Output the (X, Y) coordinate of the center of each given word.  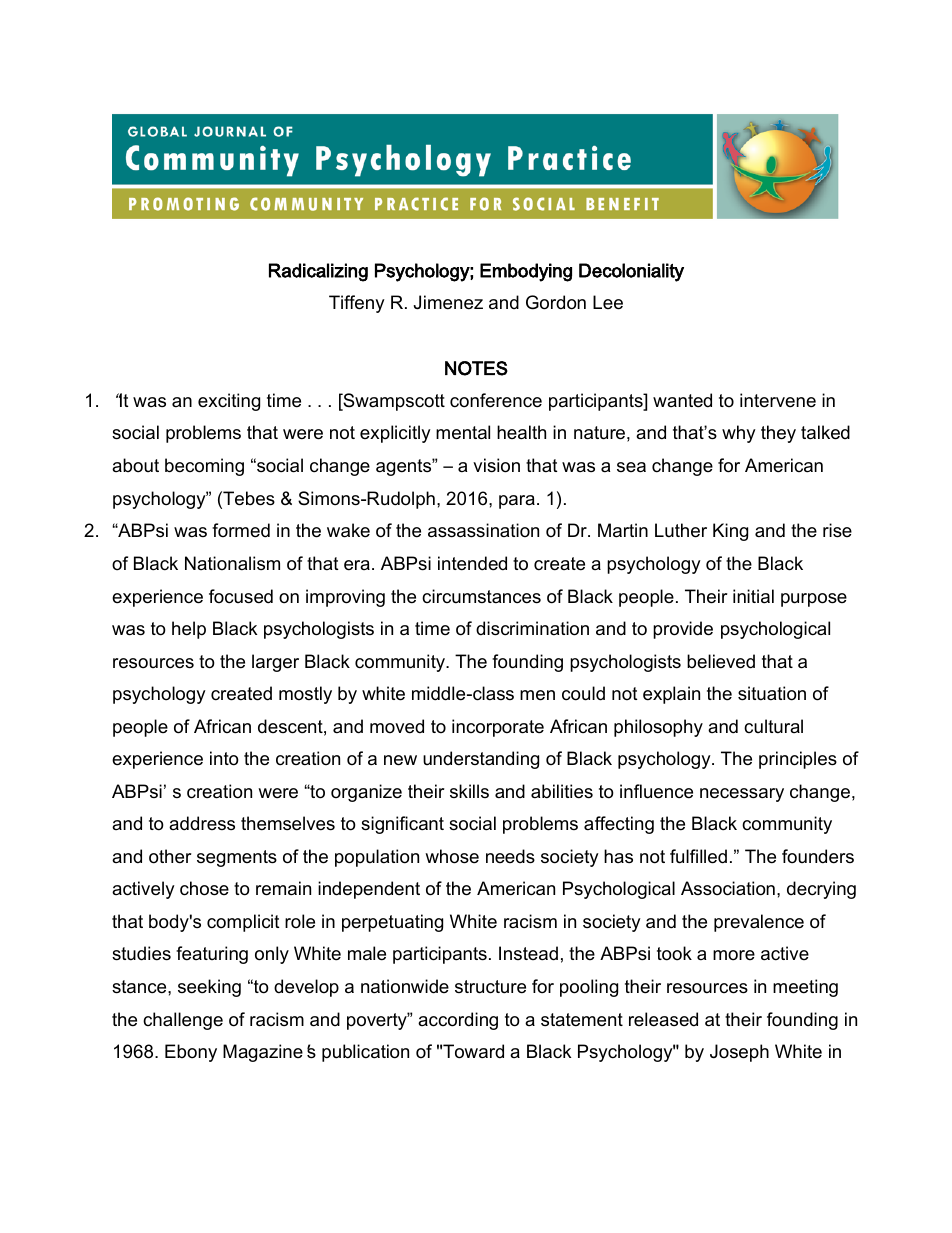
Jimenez (448, 302)
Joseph (739, 1053)
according (458, 1021)
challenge (183, 1021)
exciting (229, 402)
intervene (778, 400)
